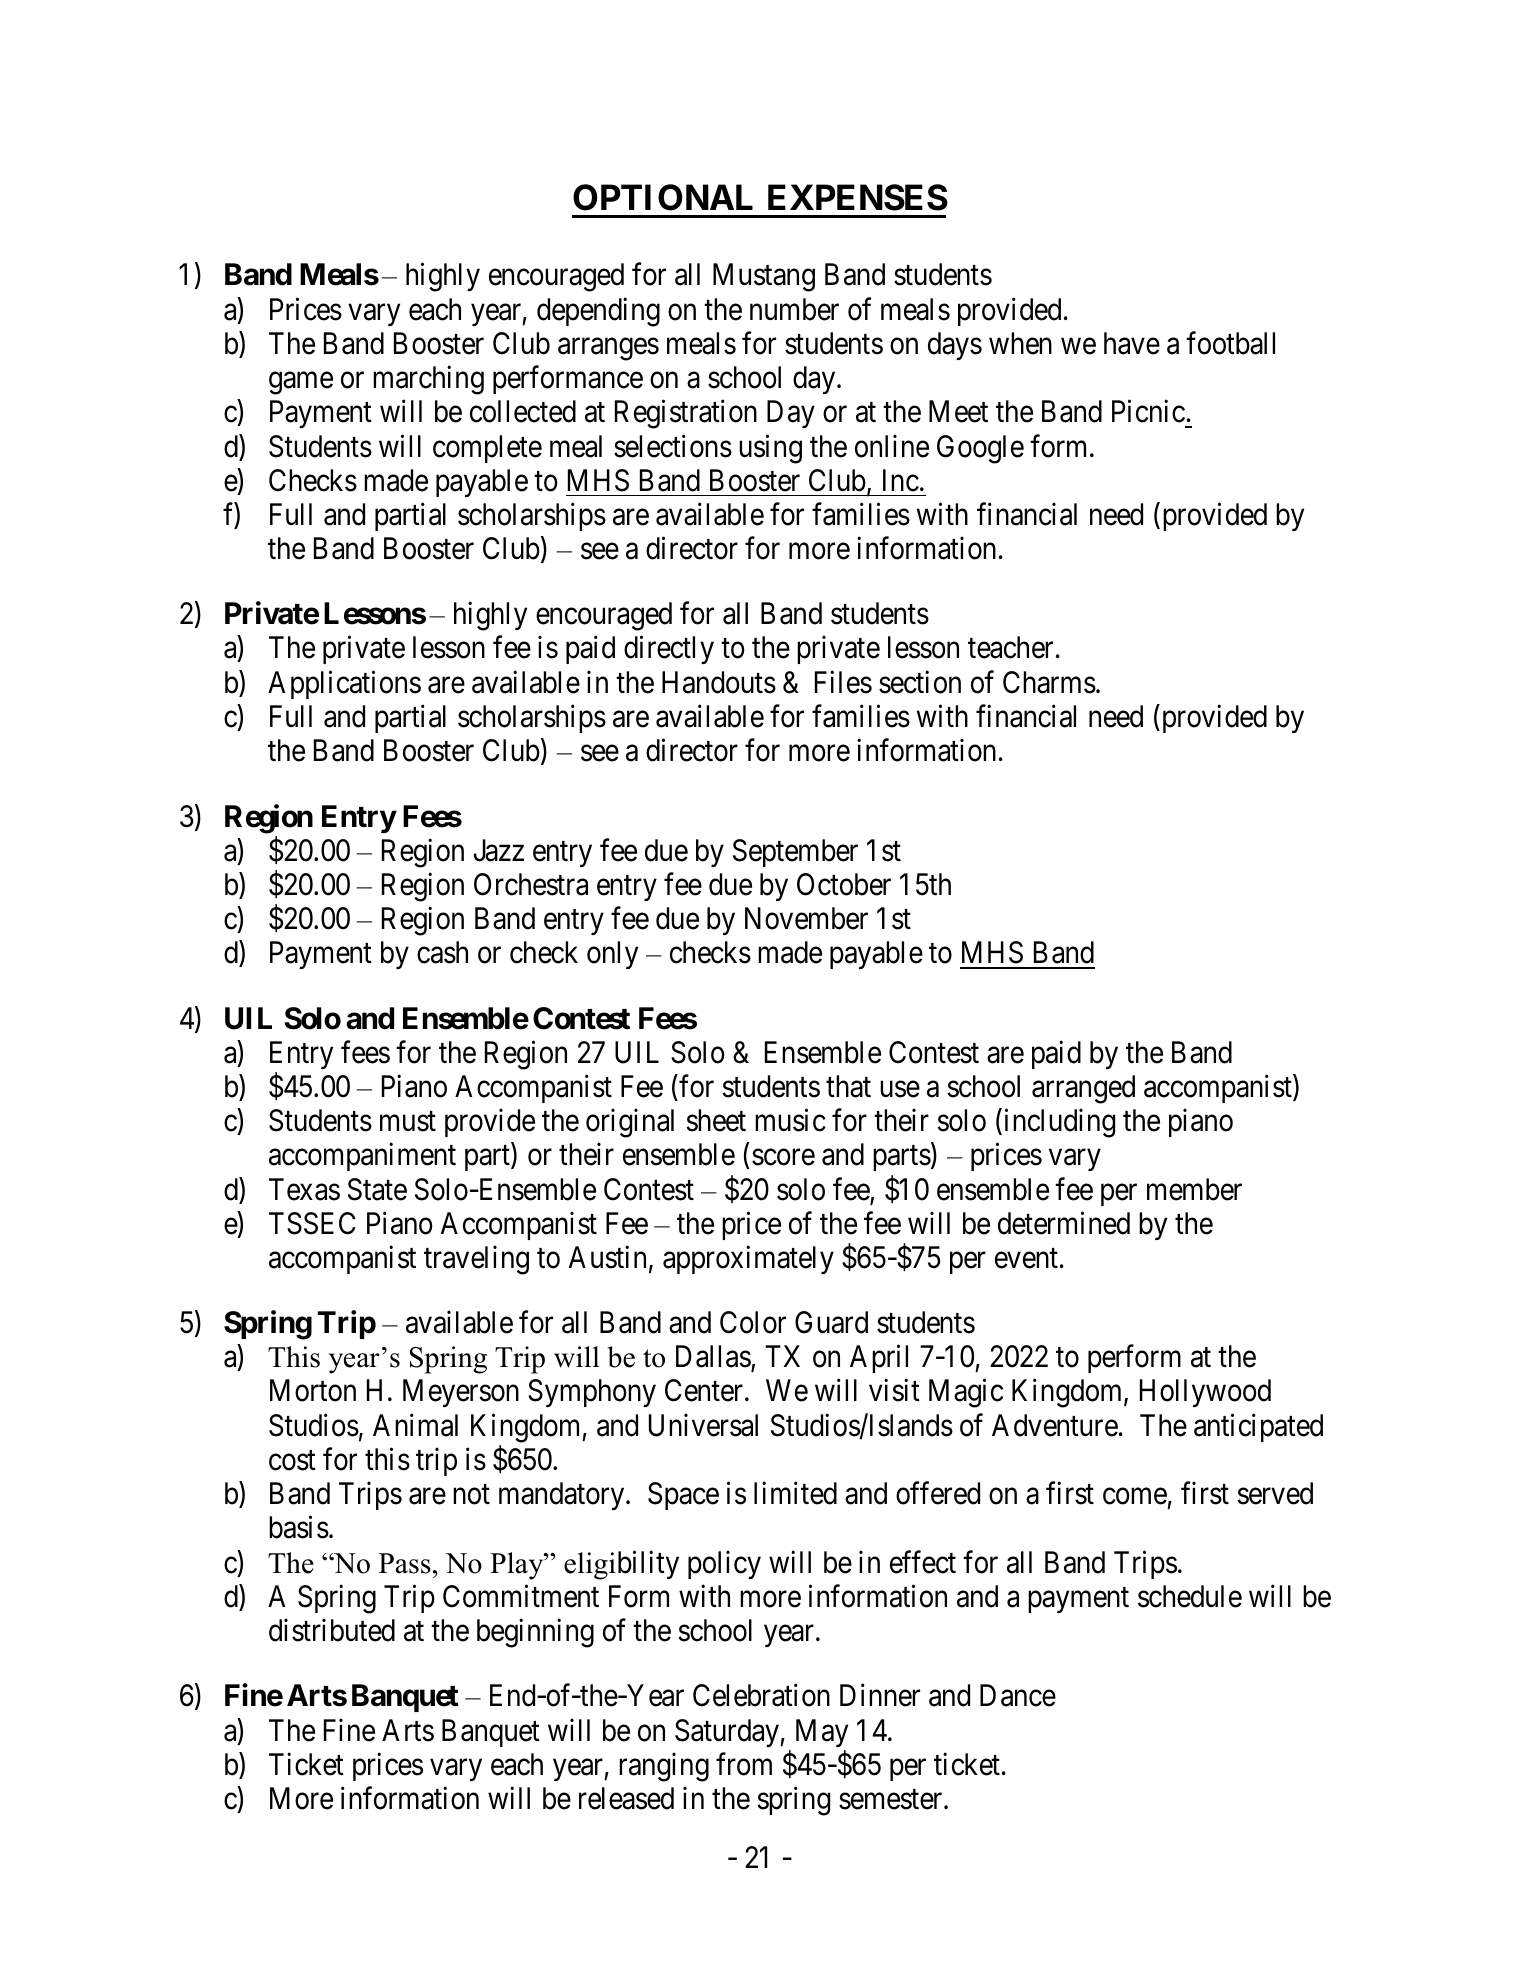 Image resolution: width=1518 pixels, height=1965 pixels. I want to click on Hollywood, so click(1205, 1393).
